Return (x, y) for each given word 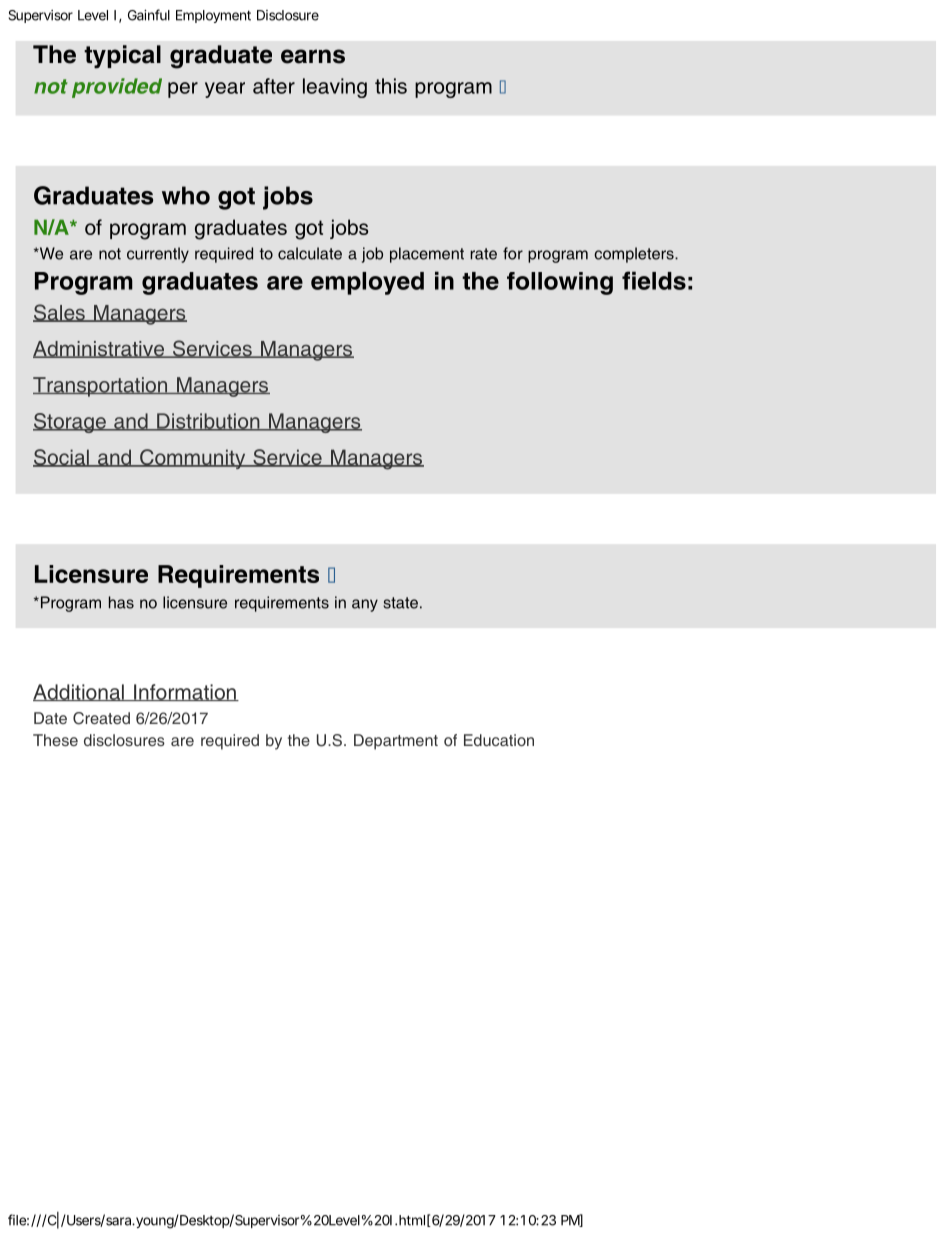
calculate (310, 253)
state (400, 603)
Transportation (101, 387)
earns (313, 56)
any (365, 605)
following (560, 283)
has (121, 602)
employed (367, 283)
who (186, 195)
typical (122, 57)
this (391, 86)
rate (483, 254)
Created (101, 718)
